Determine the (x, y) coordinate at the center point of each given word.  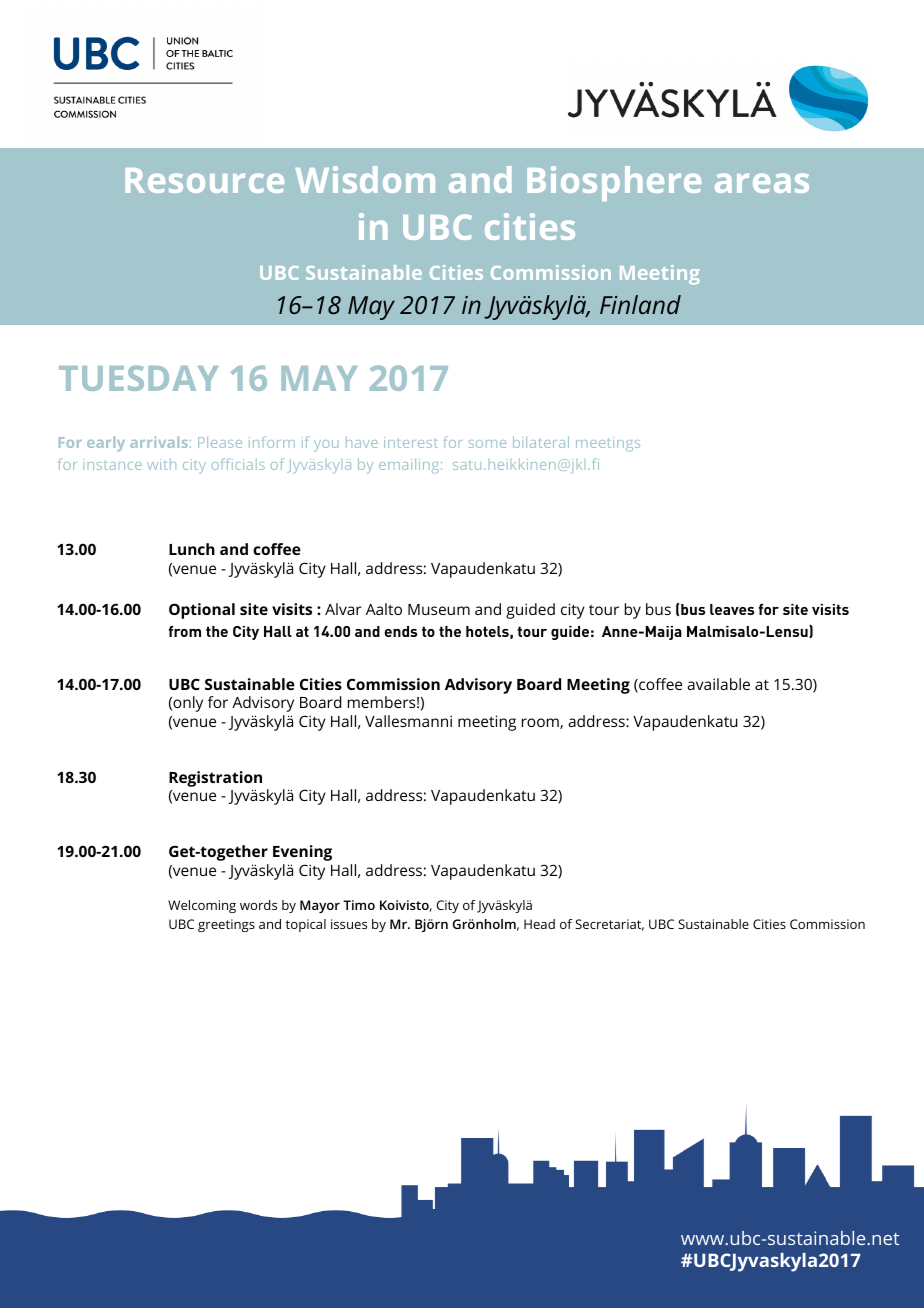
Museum (439, 609)
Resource (204, 180)
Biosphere (614, 183)
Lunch (192, 549)
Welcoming (202, 906)
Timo (359, 905)
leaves (732, 609)
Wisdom (365, 179)
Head (539, 924)
